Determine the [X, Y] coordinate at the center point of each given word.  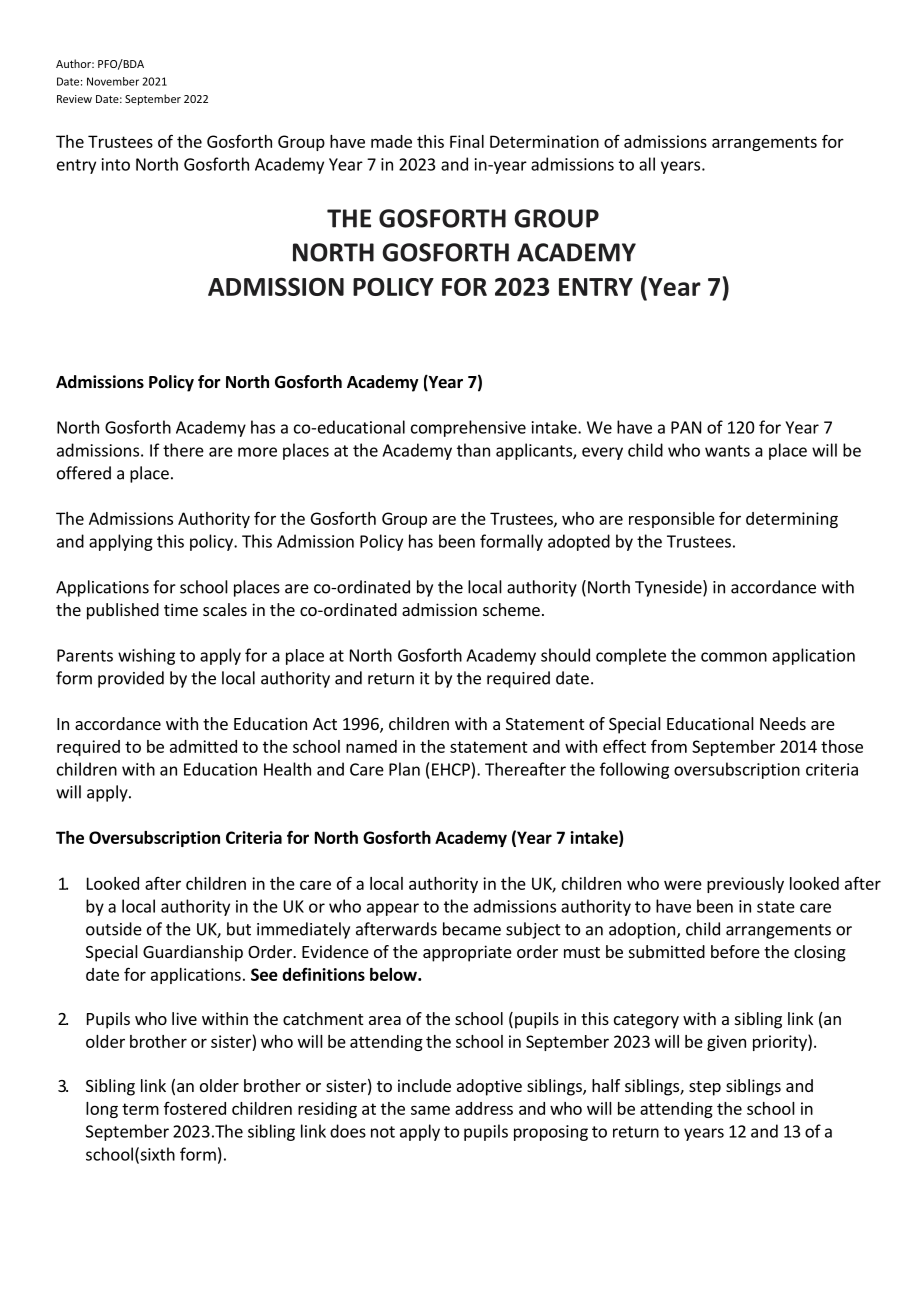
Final [467, 141]
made [391, 141]
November [113, 81]
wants [727, 451]
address [484, 1108]
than [473, 450]
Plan [404, 769]
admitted [203, 746]
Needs [783, 723]
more [257, 452]
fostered [195, 1108]
